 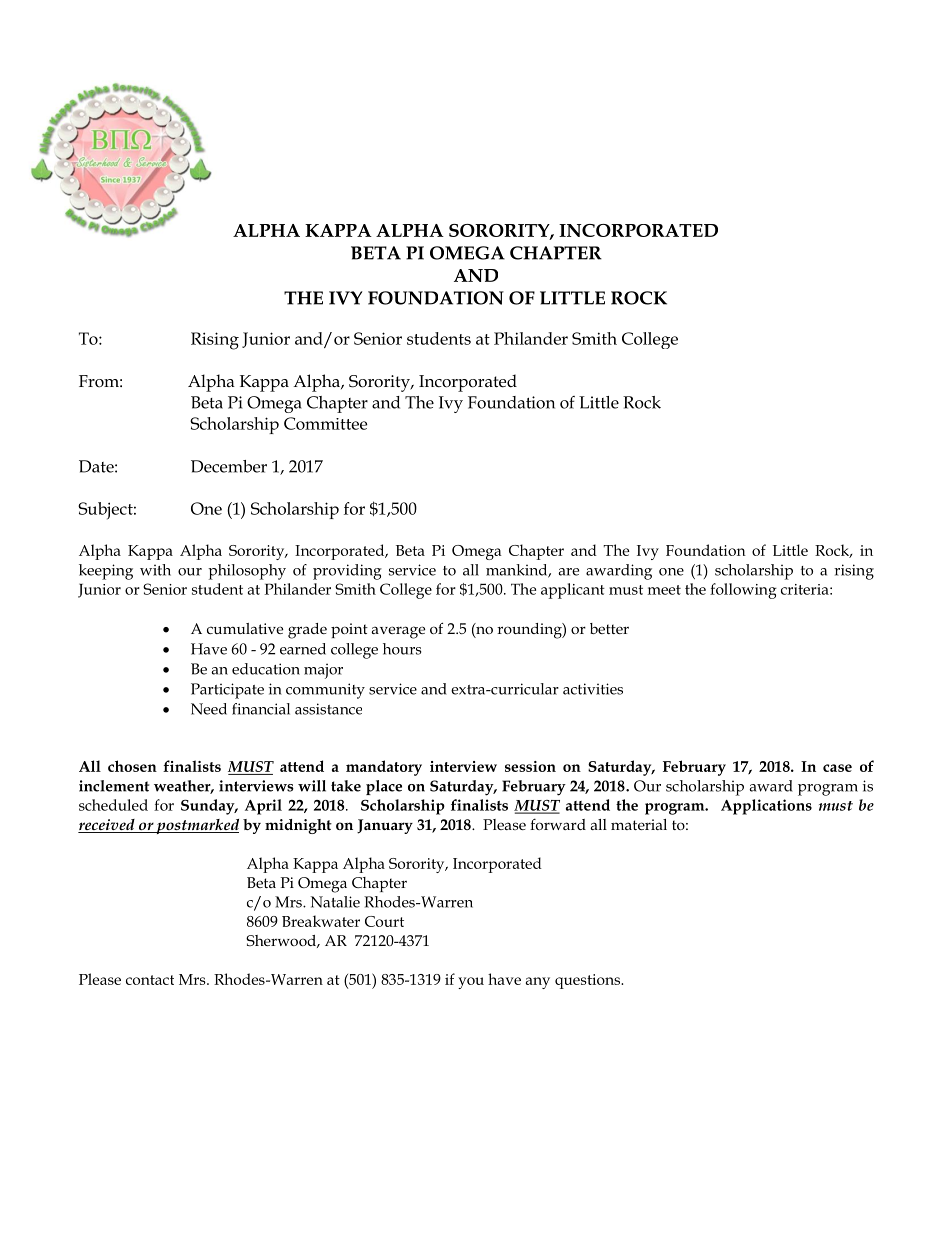 What do you see at coordinates (150, 980) in the screenshot?
I see `contact` at bounding box center [150, 980].
